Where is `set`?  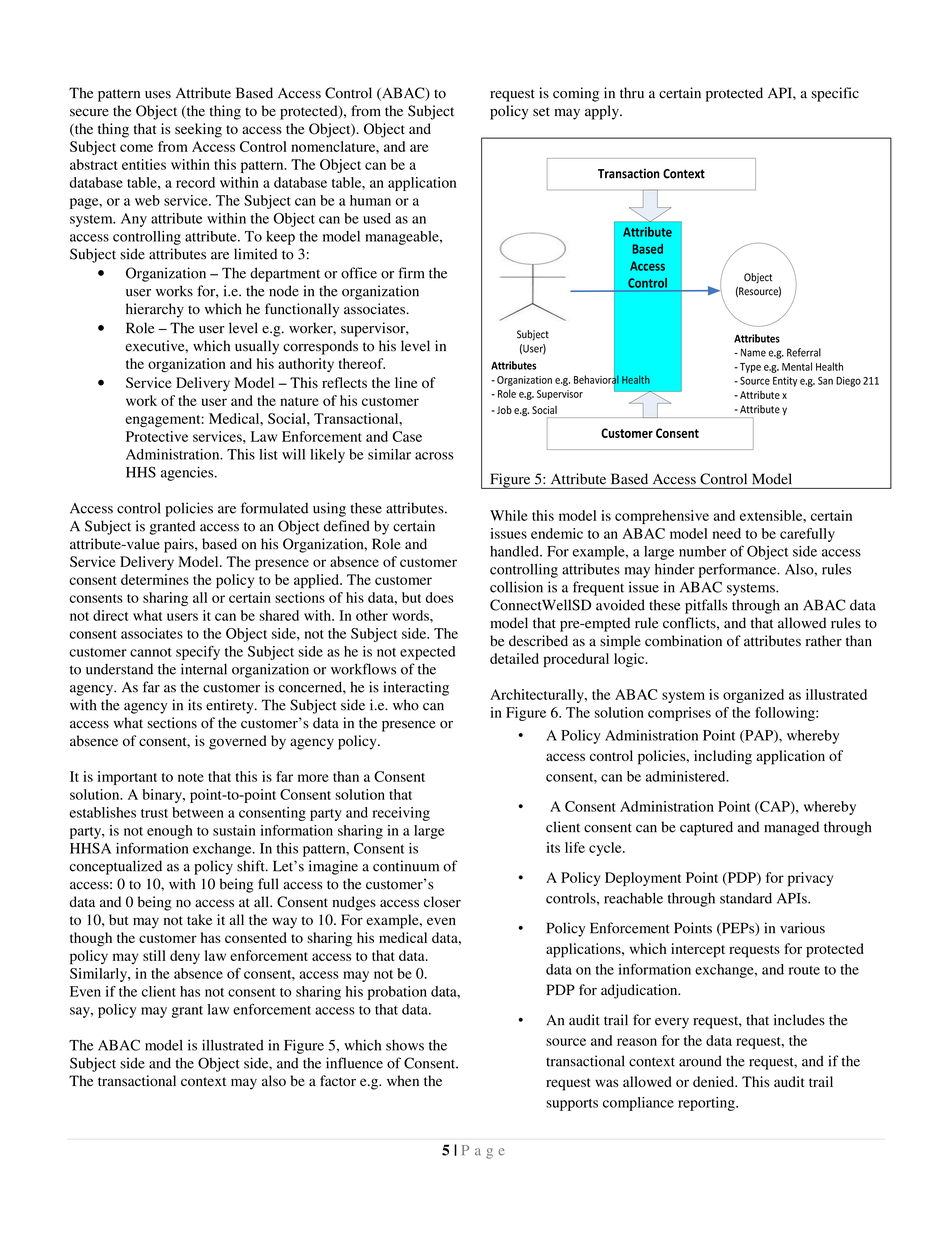
set is located at coordinates (541, 112).
